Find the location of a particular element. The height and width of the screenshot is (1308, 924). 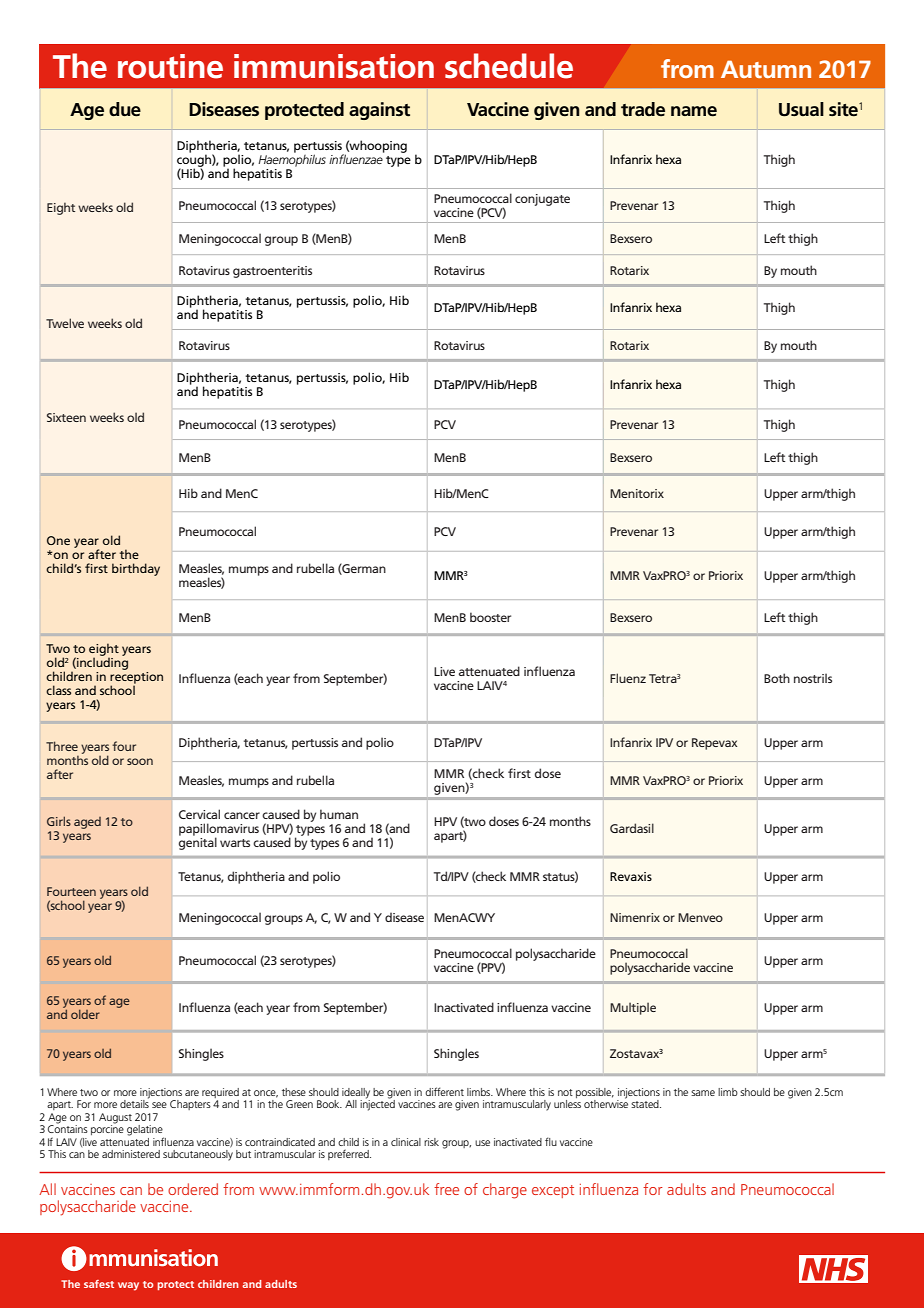

free is located at coordinates (446, 1189).
